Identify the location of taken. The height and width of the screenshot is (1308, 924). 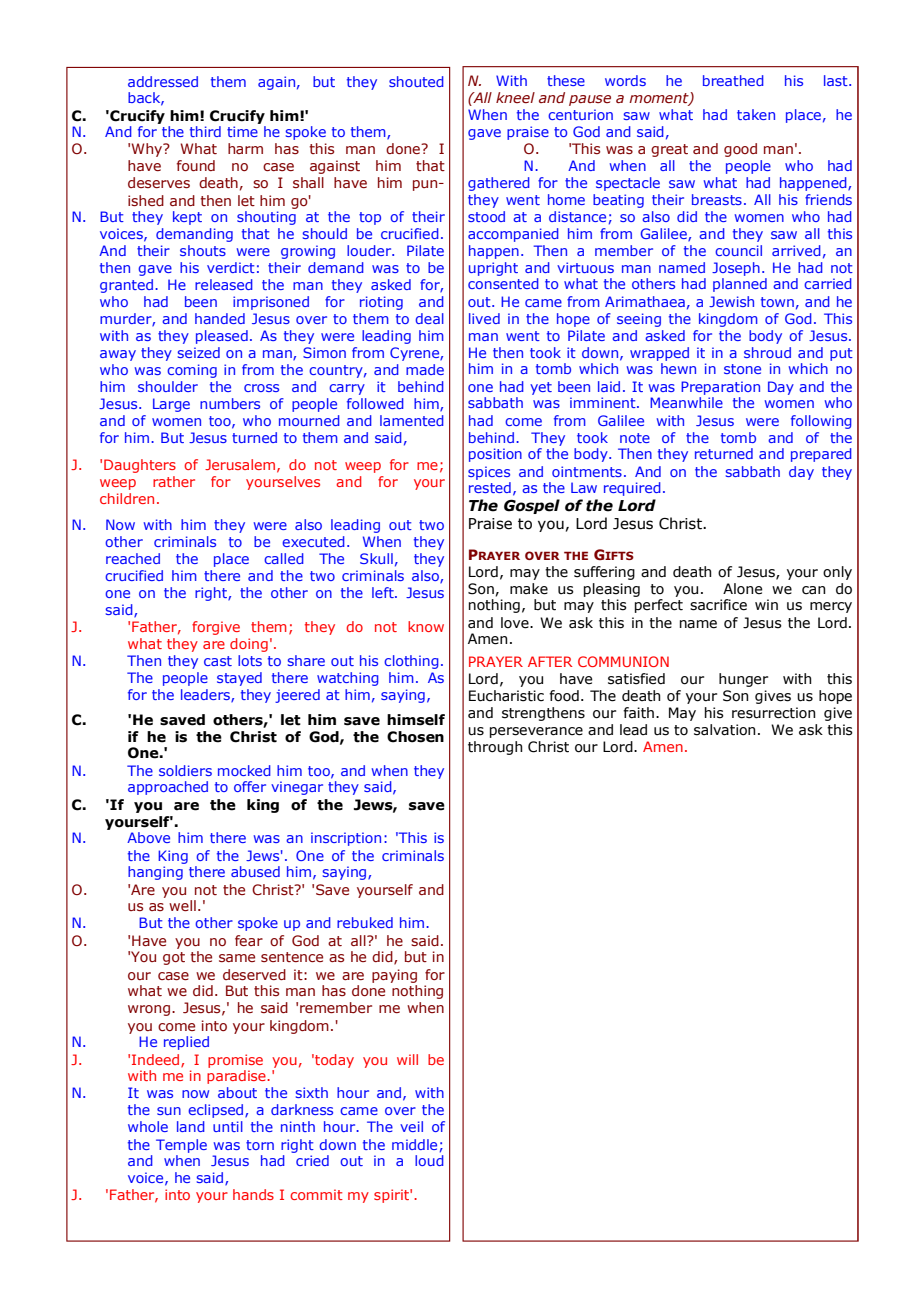
(756, 114).
